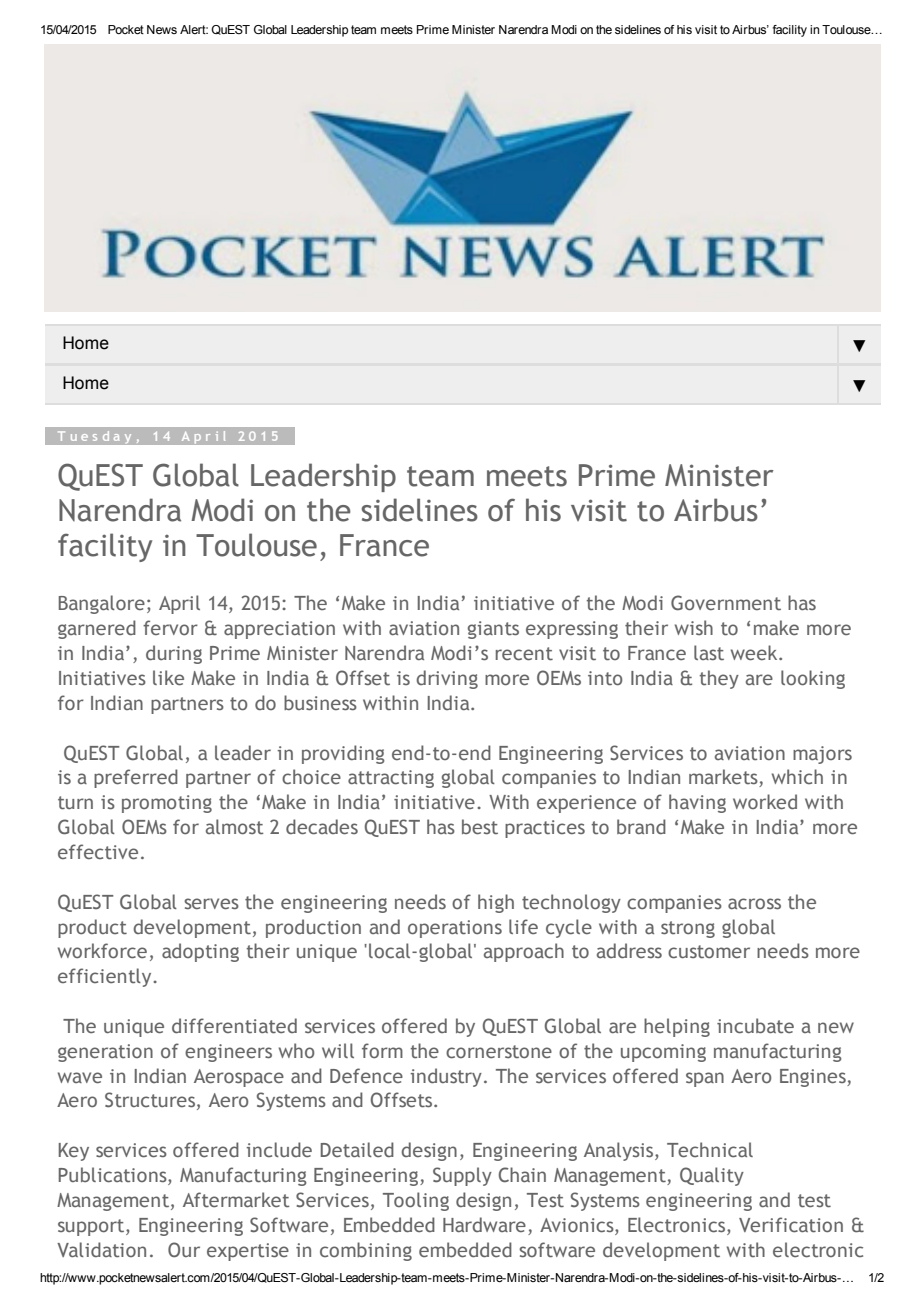 The height and width of the image is (1308, 924). What do you see at coordinates (455, 929) in the image?
I see `operations` at bounding box center [455, 929].
